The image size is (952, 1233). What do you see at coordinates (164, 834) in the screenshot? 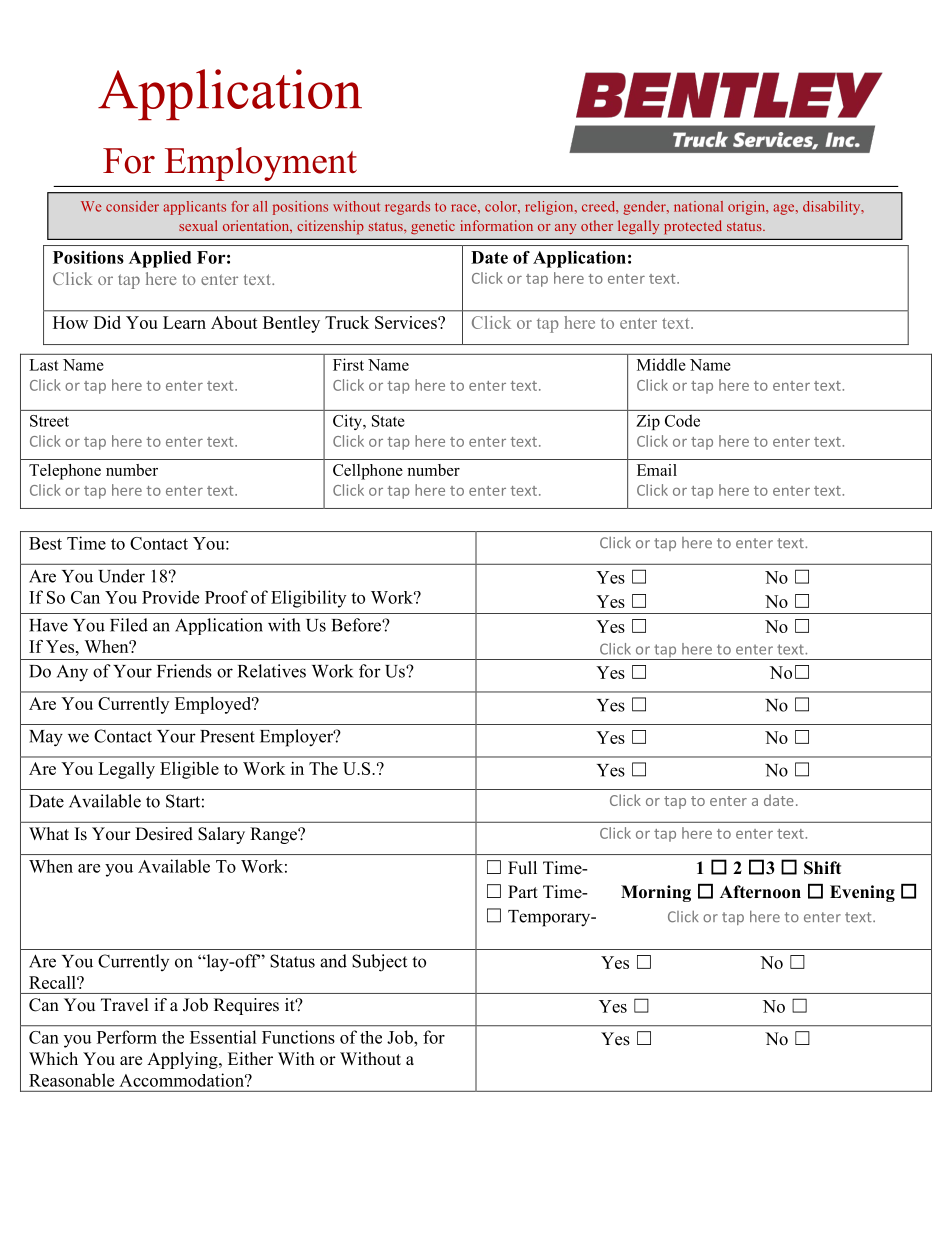
I see `Desired` at bounding box center [164, 834].
